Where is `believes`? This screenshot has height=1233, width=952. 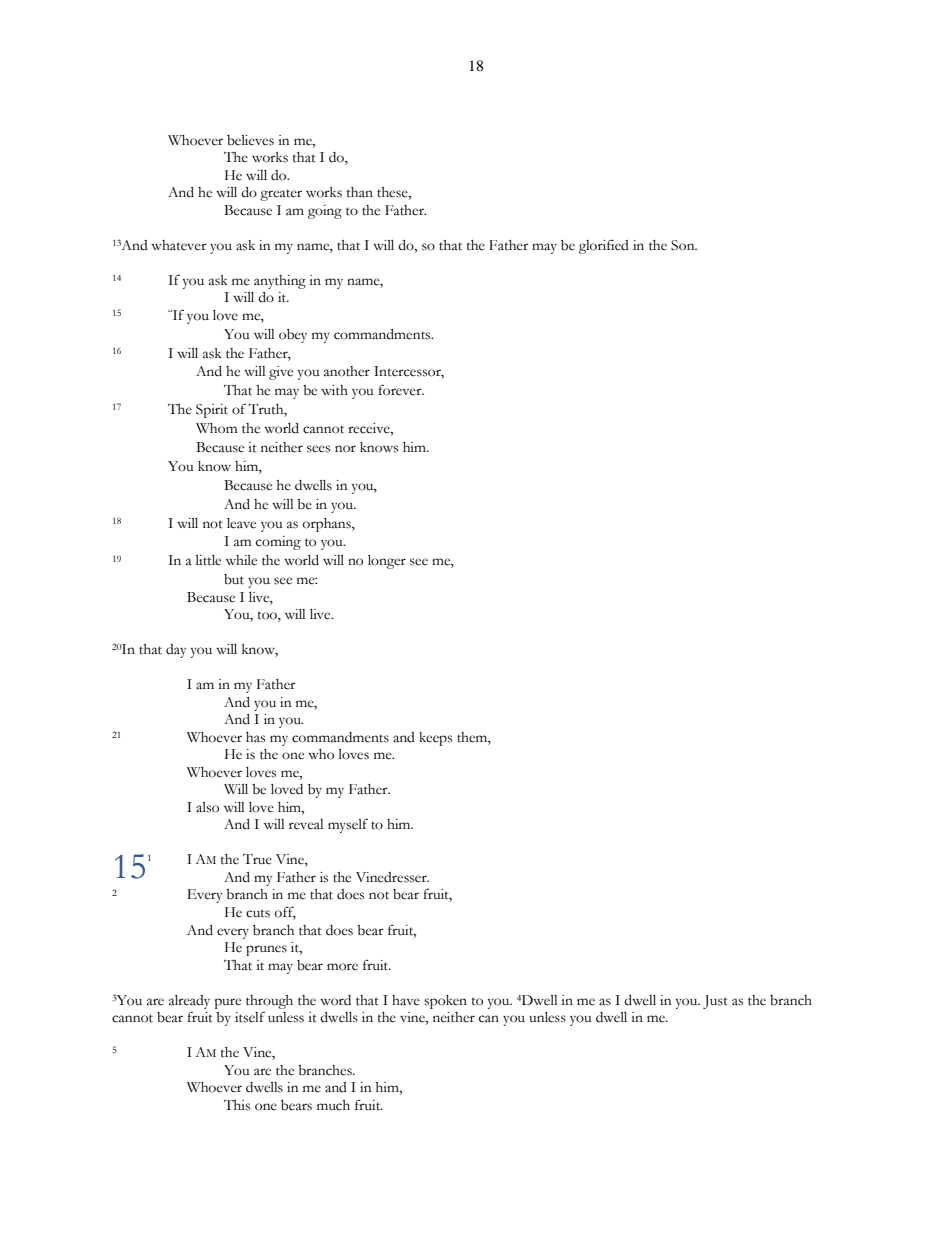
believes is located at coordinates (250, 140).
